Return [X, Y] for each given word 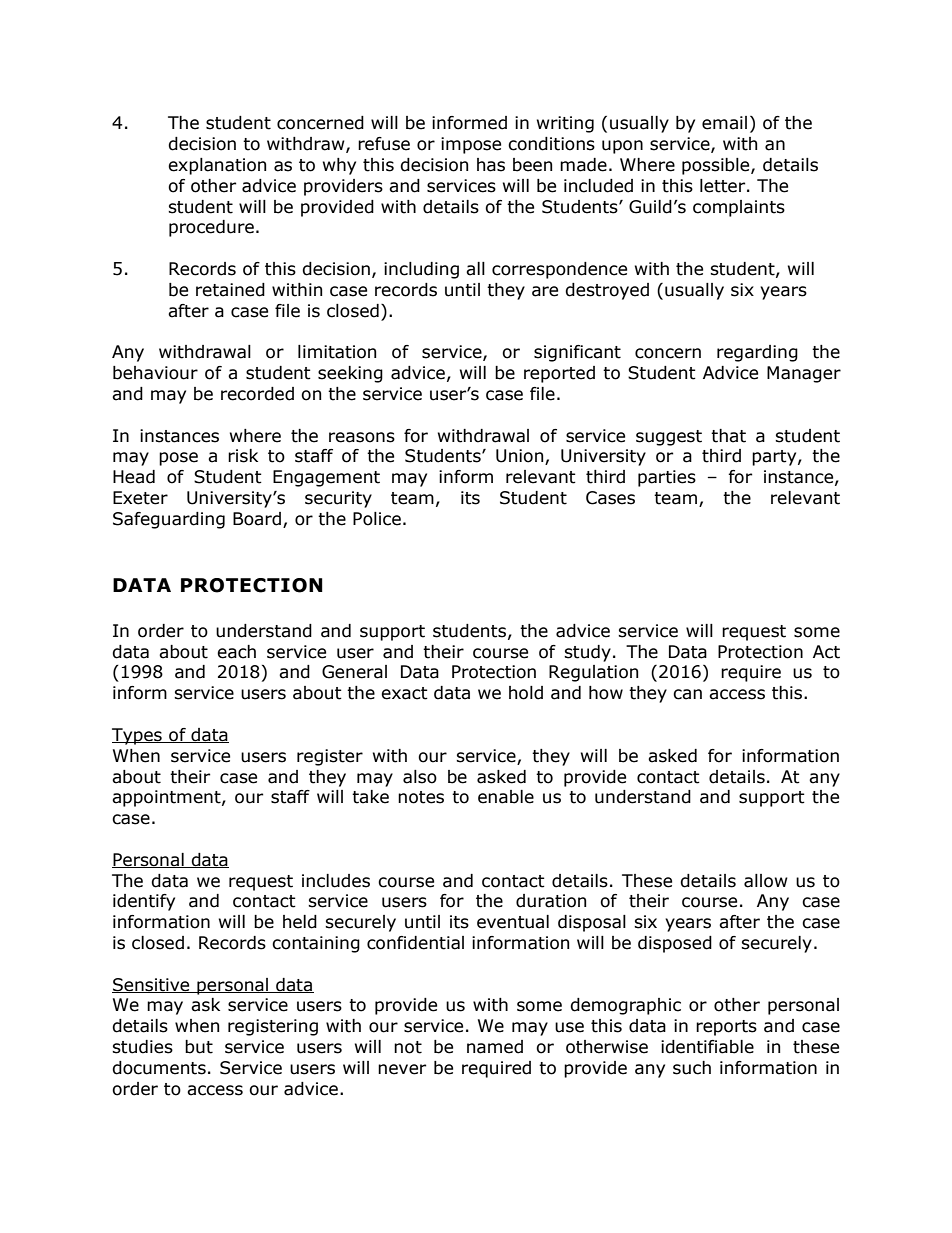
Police [377, 519]
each [236, 652]
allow [766, 881]
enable [506, 797]
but [199, 1047]
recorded [257, 394]
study [587, 653]
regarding [757, 353]
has [491, 165]
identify [144, 902]
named [495, 1047]
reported [559, 374]
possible [717, 166]
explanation [217, 166]
